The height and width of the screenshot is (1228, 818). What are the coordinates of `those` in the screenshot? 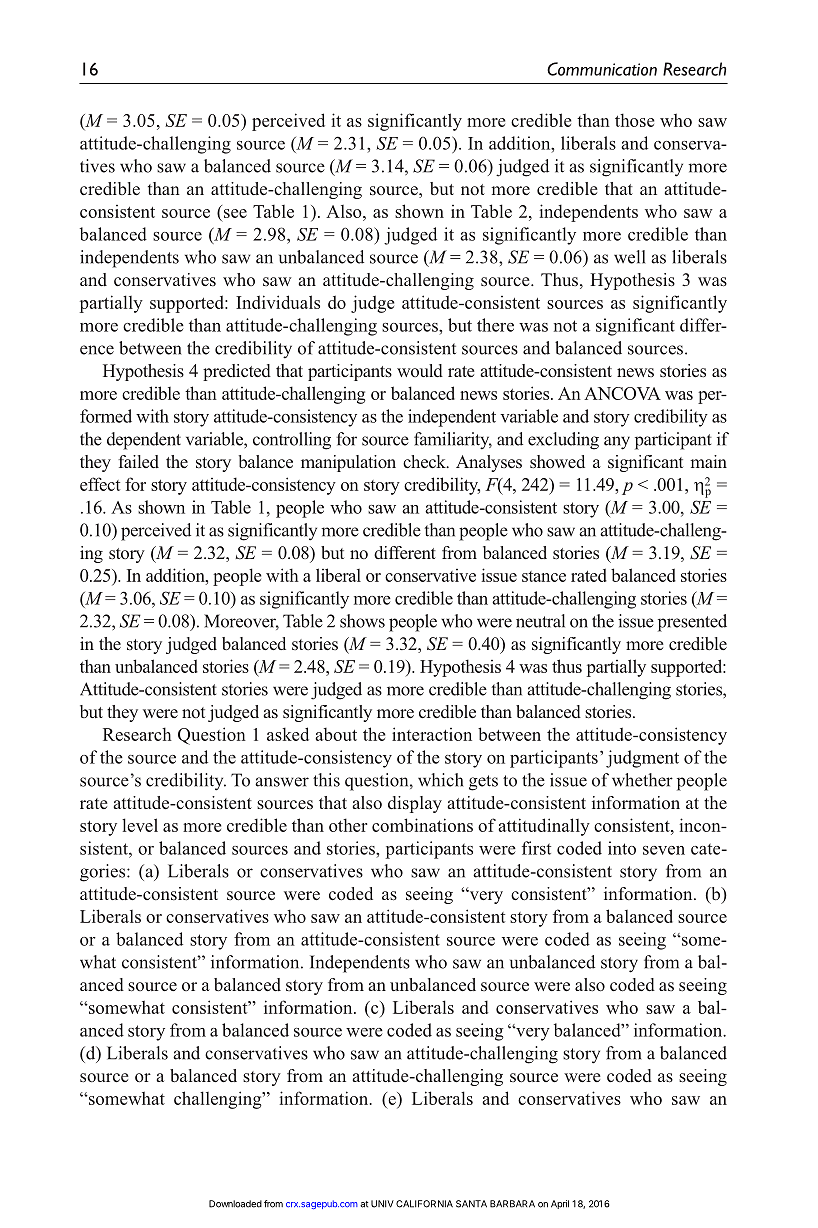 It's located at (634, 120).
